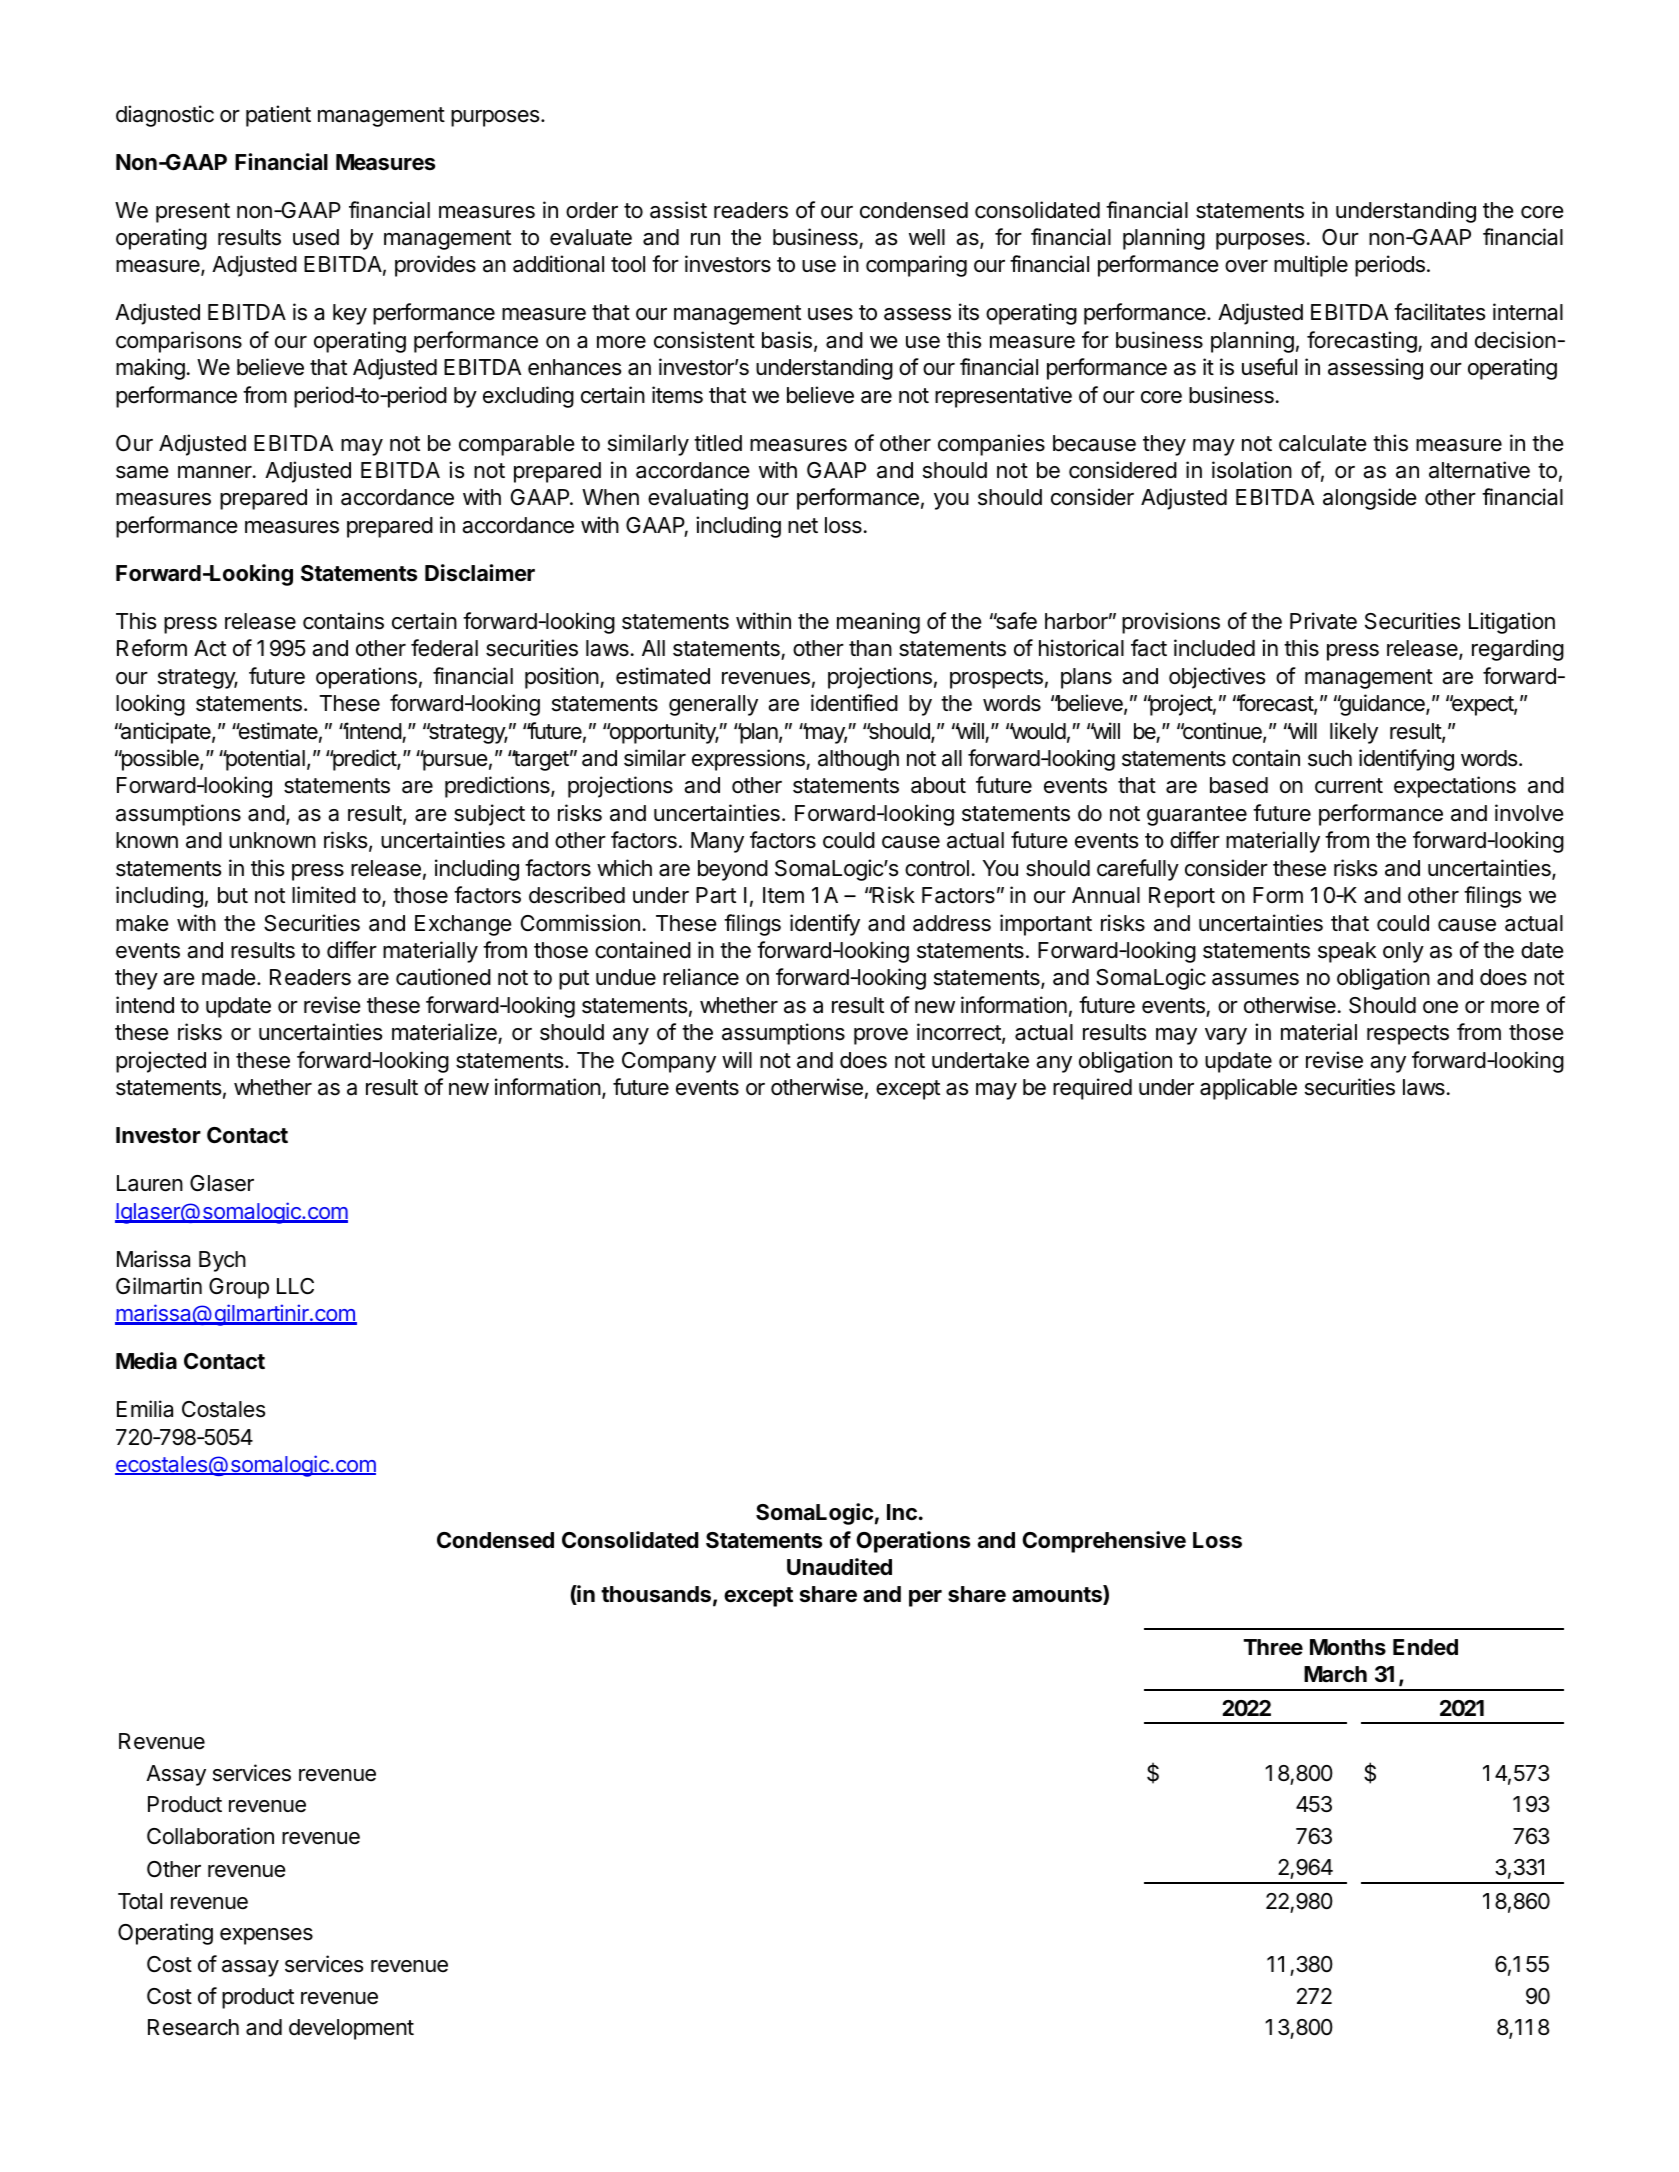  What do you see at coordinates (266, 1936) in the screenshot?
I see `expenses` at bounding box center [266, 1936].
